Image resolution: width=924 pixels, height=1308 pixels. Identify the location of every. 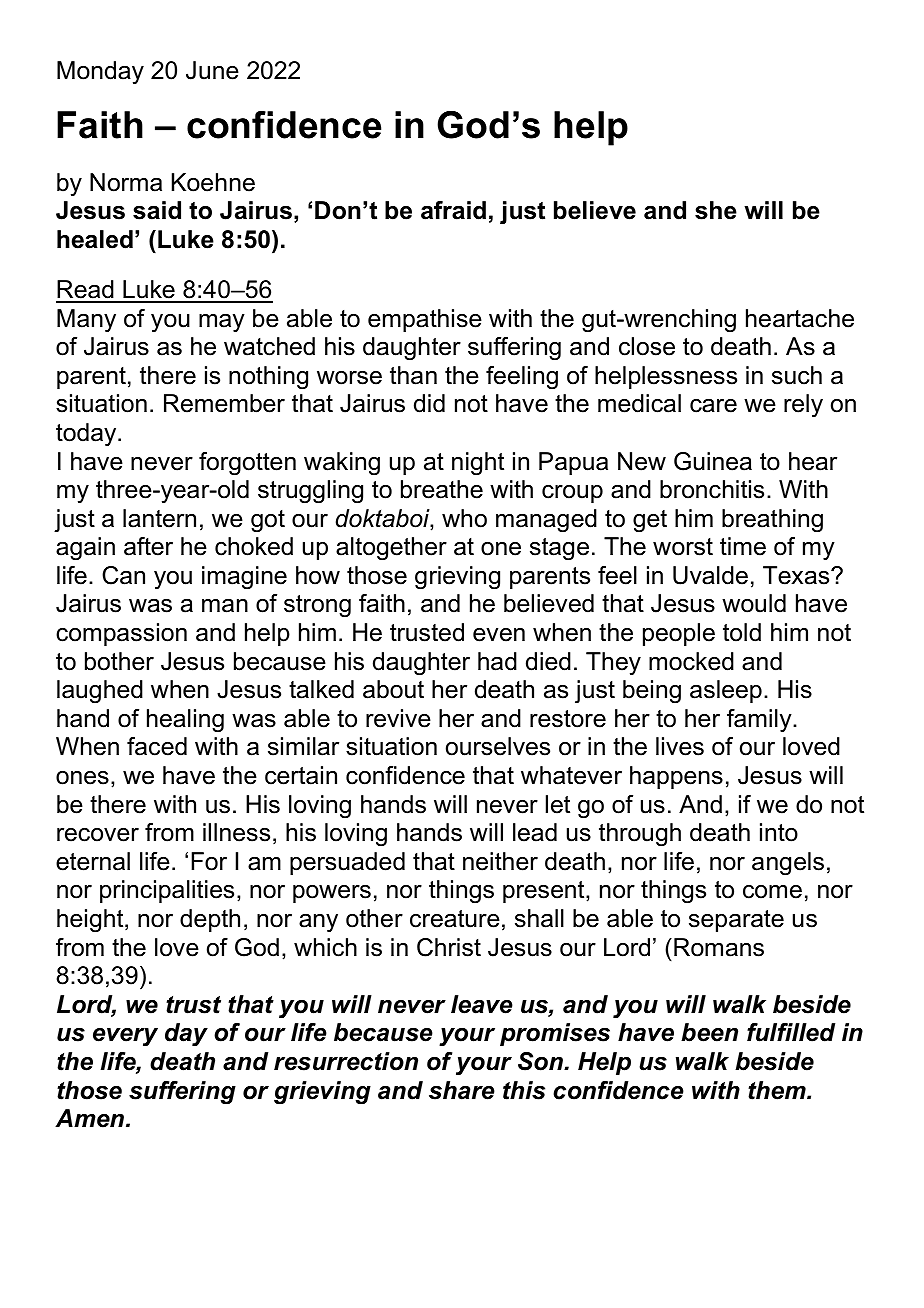
(125, 1037).
